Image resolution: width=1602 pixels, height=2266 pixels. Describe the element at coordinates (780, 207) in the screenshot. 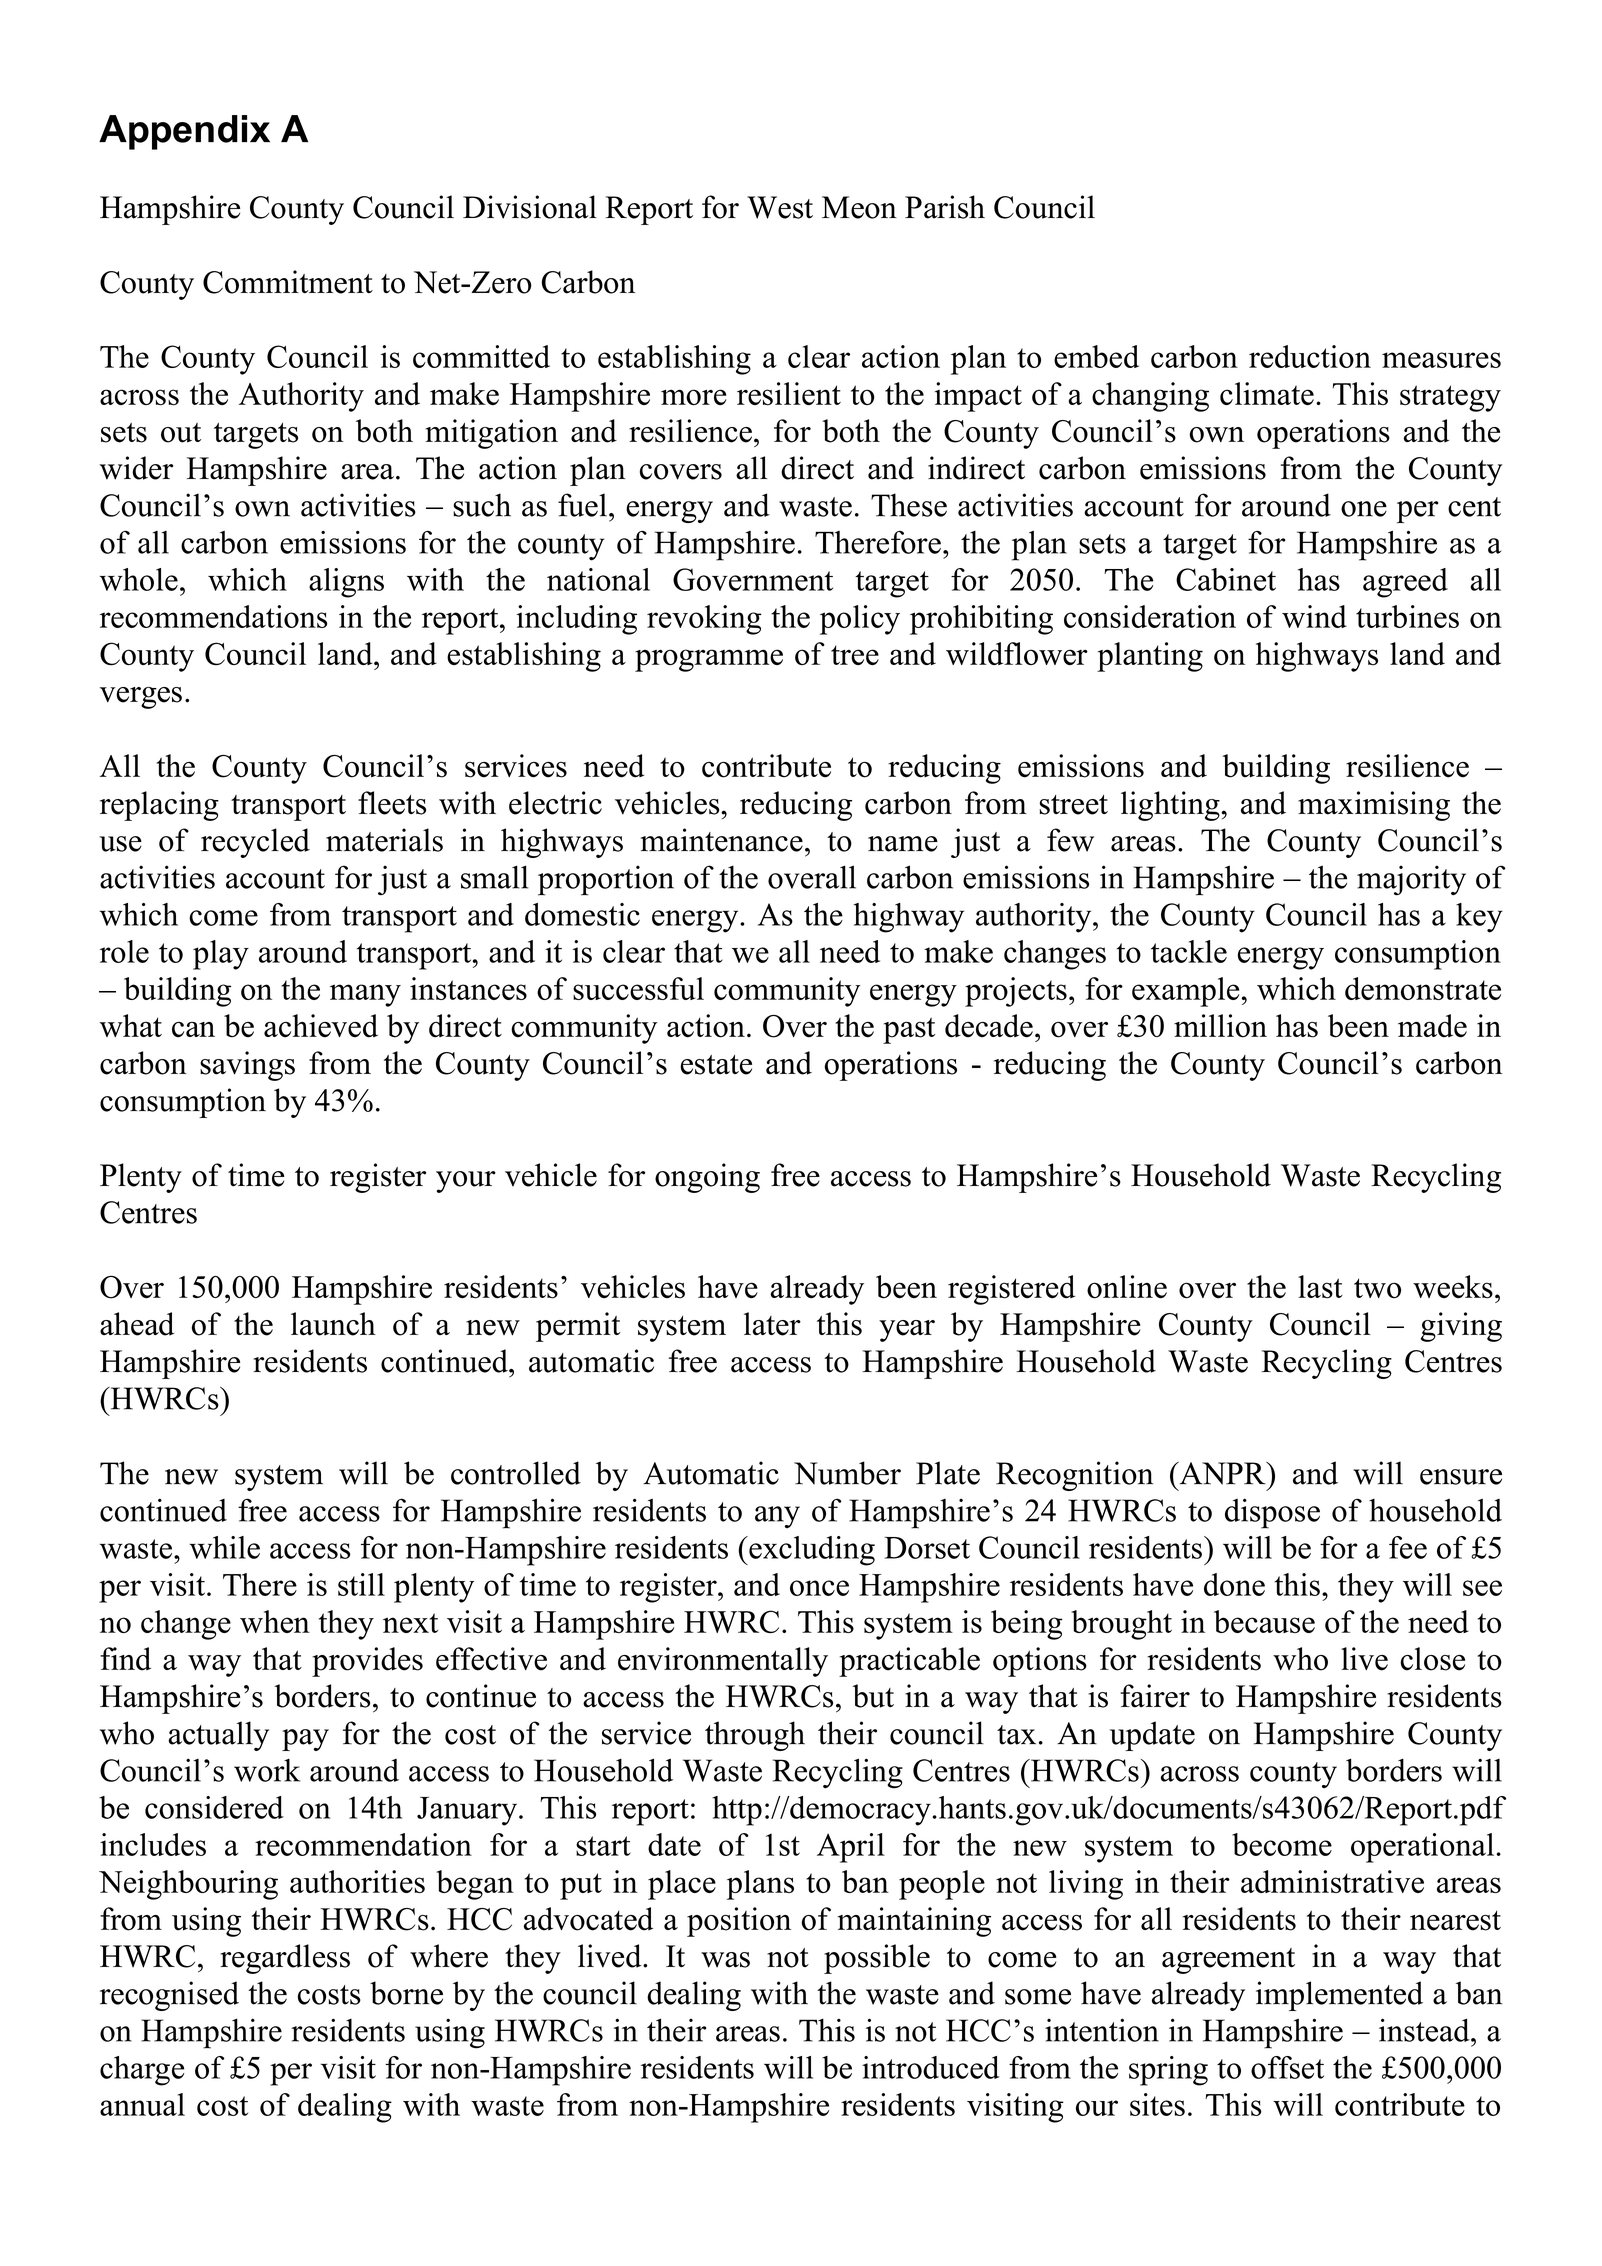

I see `West` at that location.
